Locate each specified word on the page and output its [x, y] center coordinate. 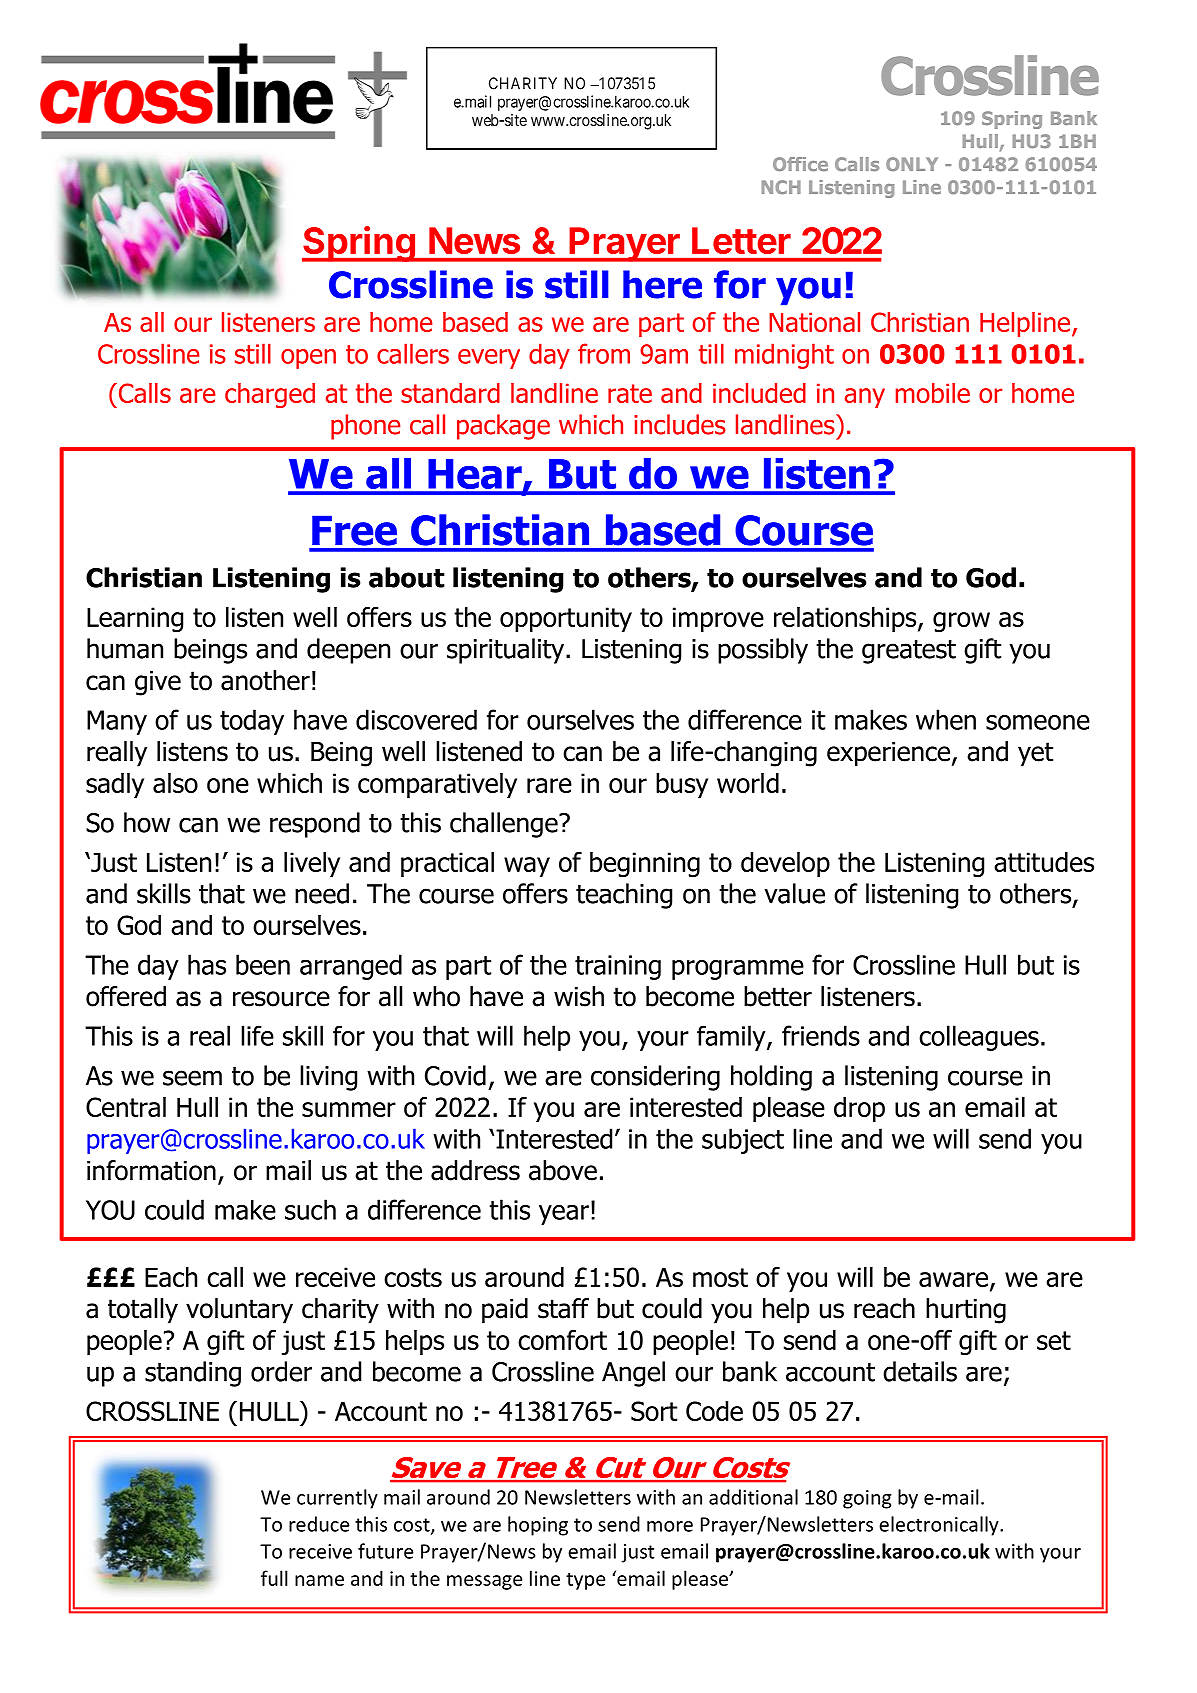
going [867, 1499]
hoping [538, 1526]
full [274, 1578]
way [527, 867]
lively [312, 864]
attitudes [1044, 862]
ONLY [912, 164]
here [662, 284]
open [308, 359]
